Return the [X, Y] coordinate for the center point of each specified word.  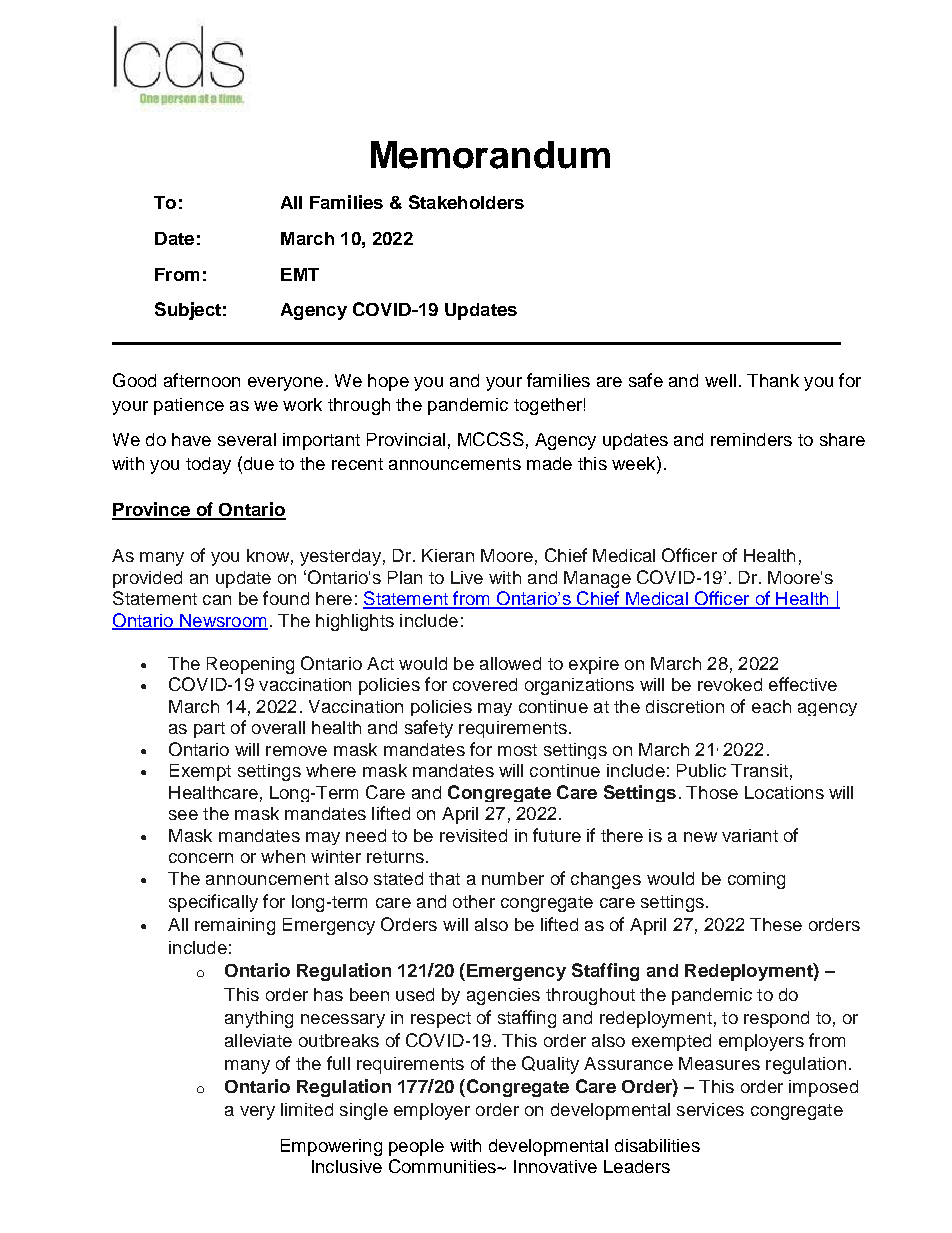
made [549, 463]
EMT [300, 274]
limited [307, 1109]
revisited [473, 835]
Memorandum [490, 155]
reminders [751, 439]
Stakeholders [466, 202]
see [183, 815]
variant [750, 835]
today [208, 465]
